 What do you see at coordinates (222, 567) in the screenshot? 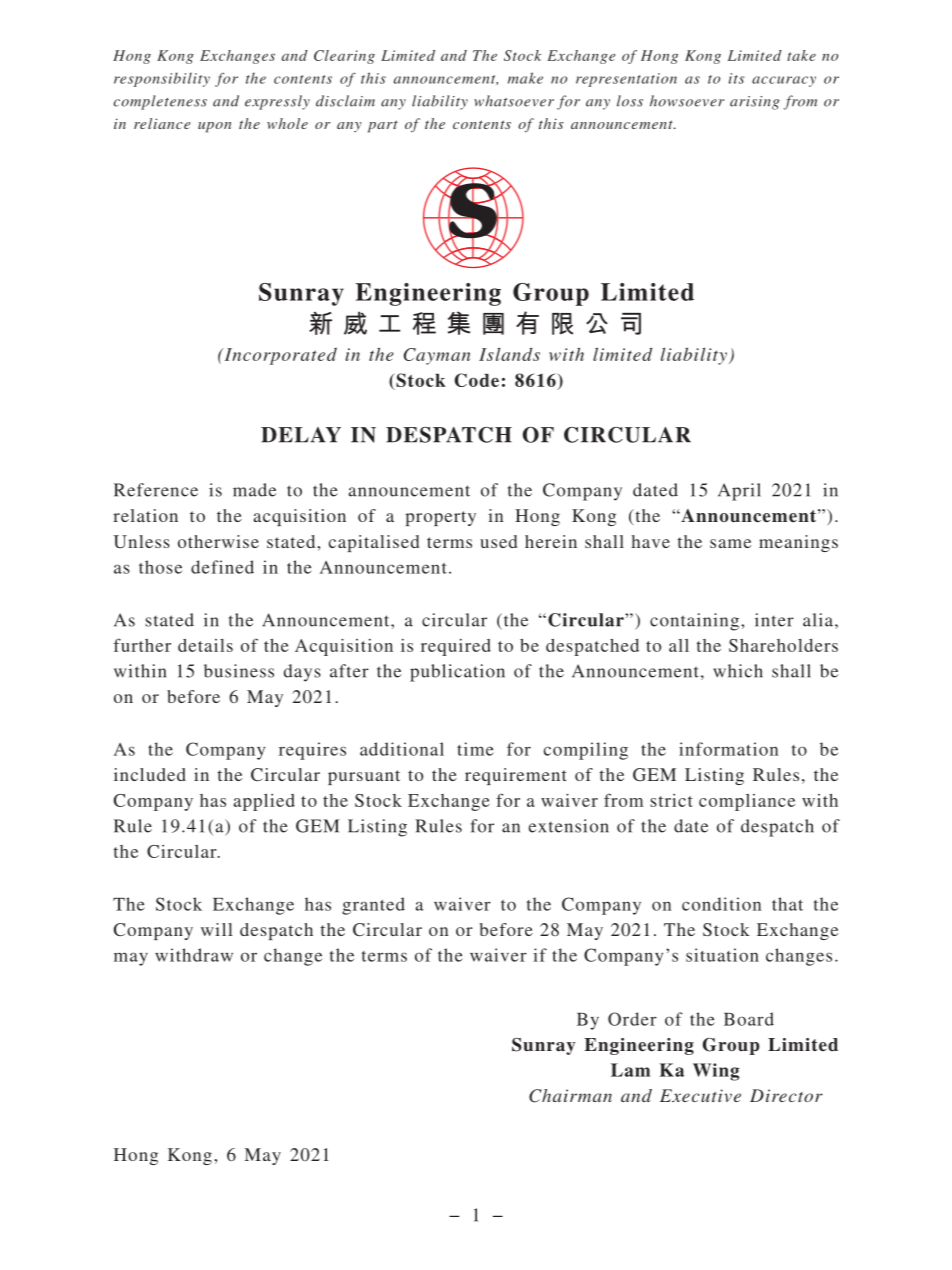
I see `defined` at bounding box center [222, 567].
